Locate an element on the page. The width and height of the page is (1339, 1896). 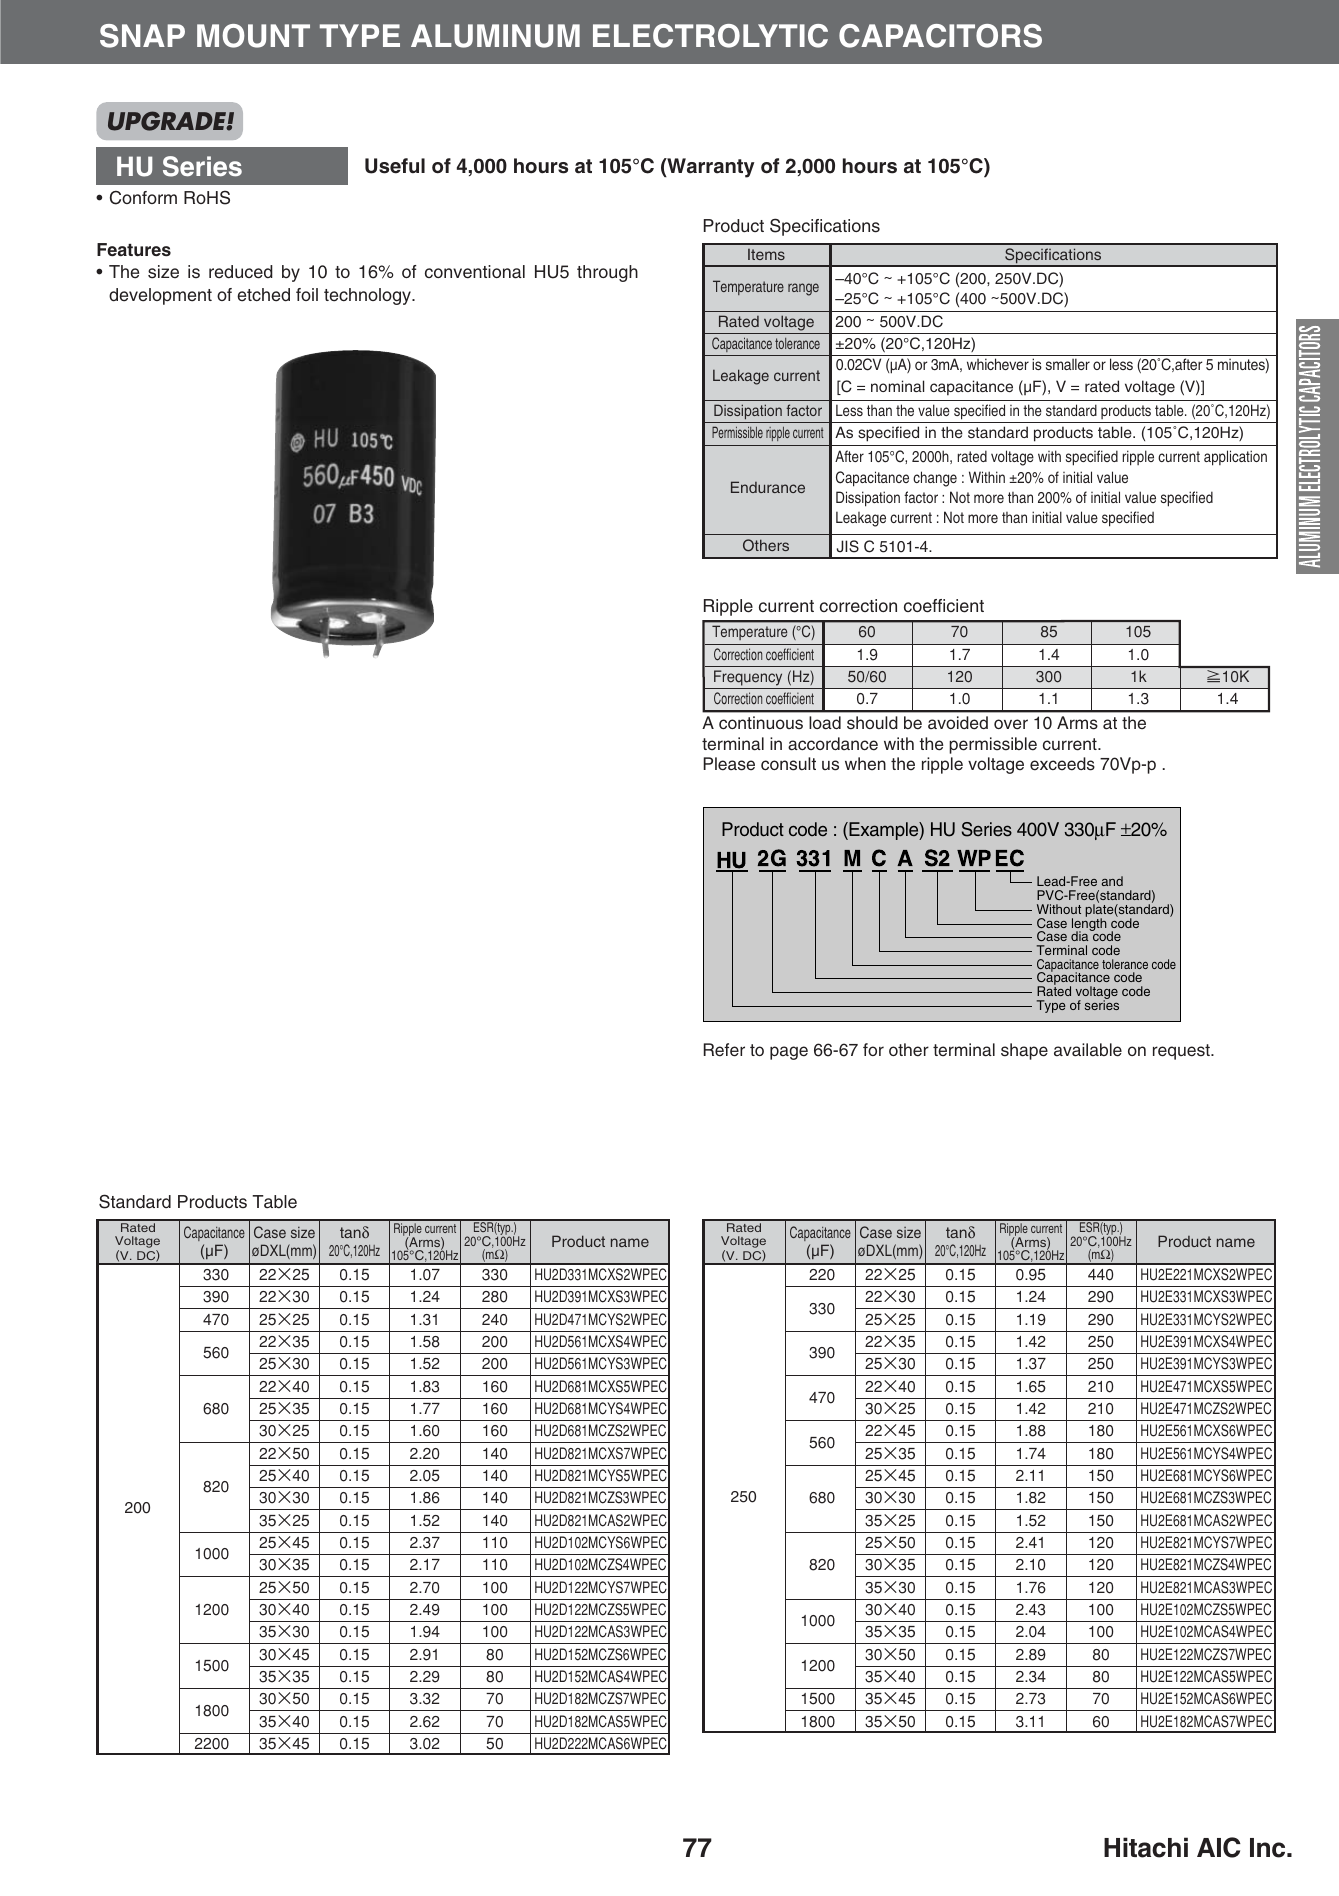
ELECTROLYTIC is located at coordinates (710, 36).
